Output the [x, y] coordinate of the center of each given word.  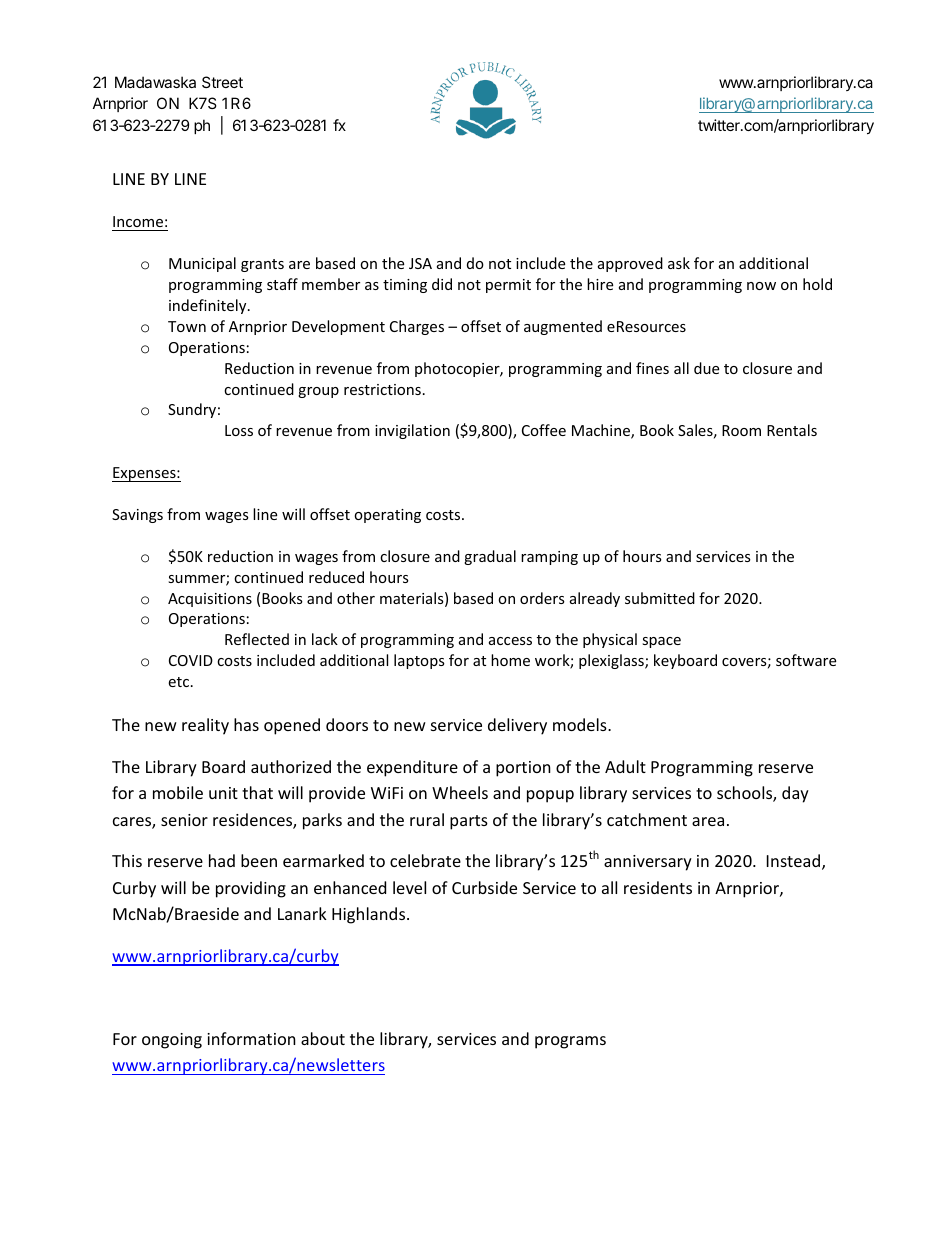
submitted [660, 598]
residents [658, 887]
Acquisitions [210, 600]
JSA [420, 263]
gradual [490, 557]
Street [222, 82]
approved [630, 264]
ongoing [172, 1041]
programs [570, 1042]
